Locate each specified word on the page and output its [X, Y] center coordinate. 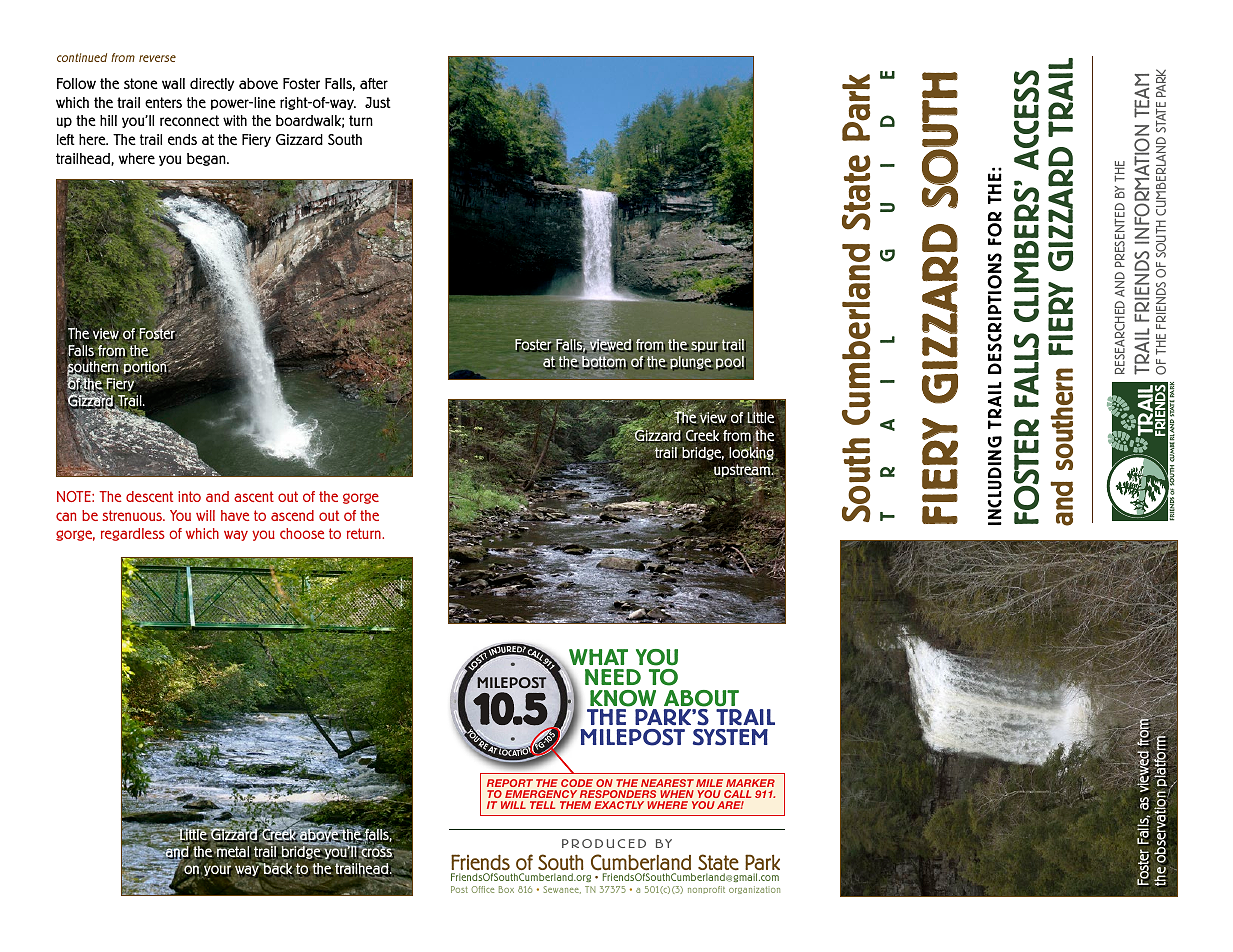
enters [163, 102]
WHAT [598, 657]
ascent [254, 496]
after [374, 83]
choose [302, 533]
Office [482, 889]
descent [149, 496]
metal [233, 852]
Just [378, 102]
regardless [133, 534]
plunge [691, 363]
